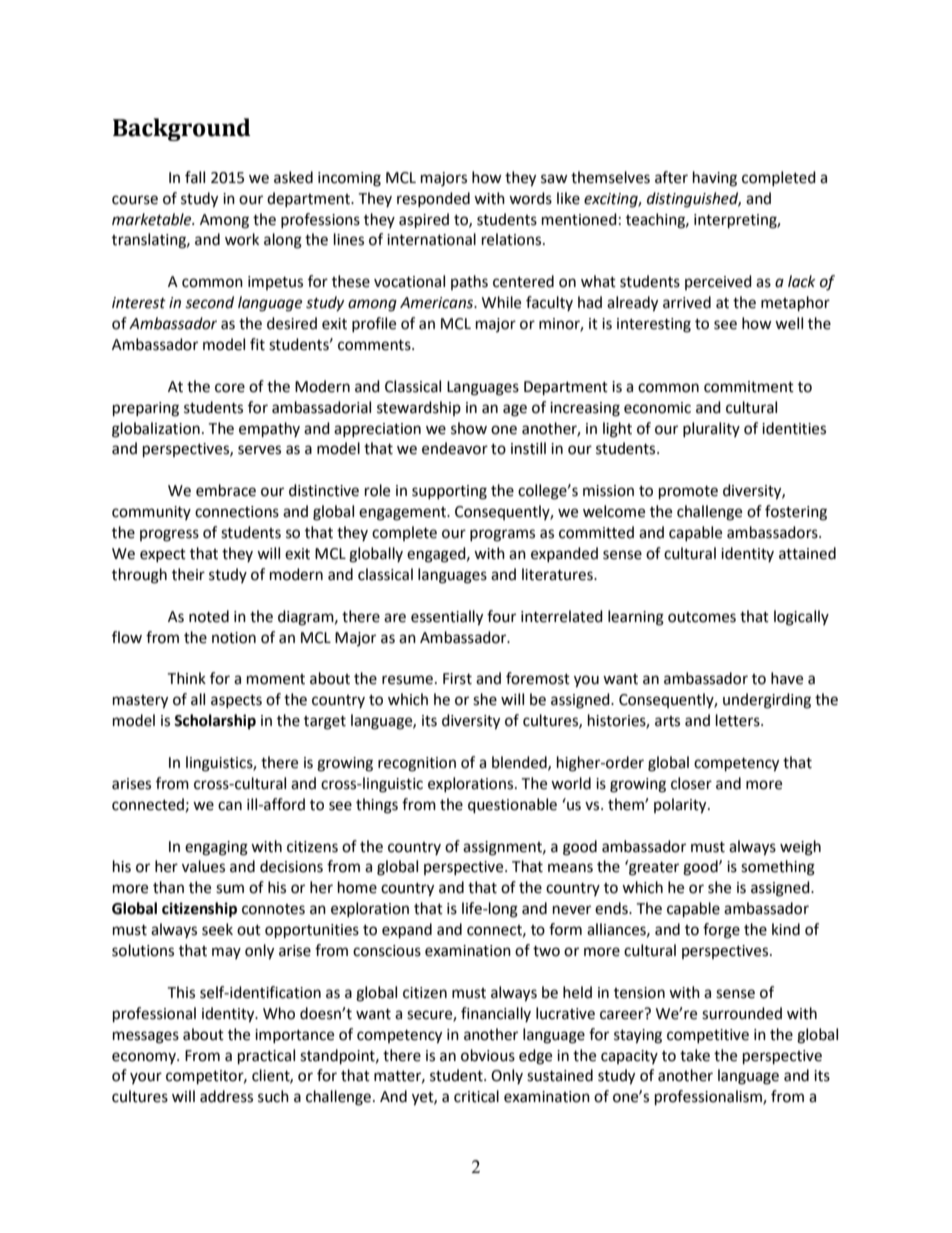 This screenshot has width=952, height=1233. What do you see at coordinates (195, 177) in the screenshot?
I see `fall` at bounding box center [195, 177].
